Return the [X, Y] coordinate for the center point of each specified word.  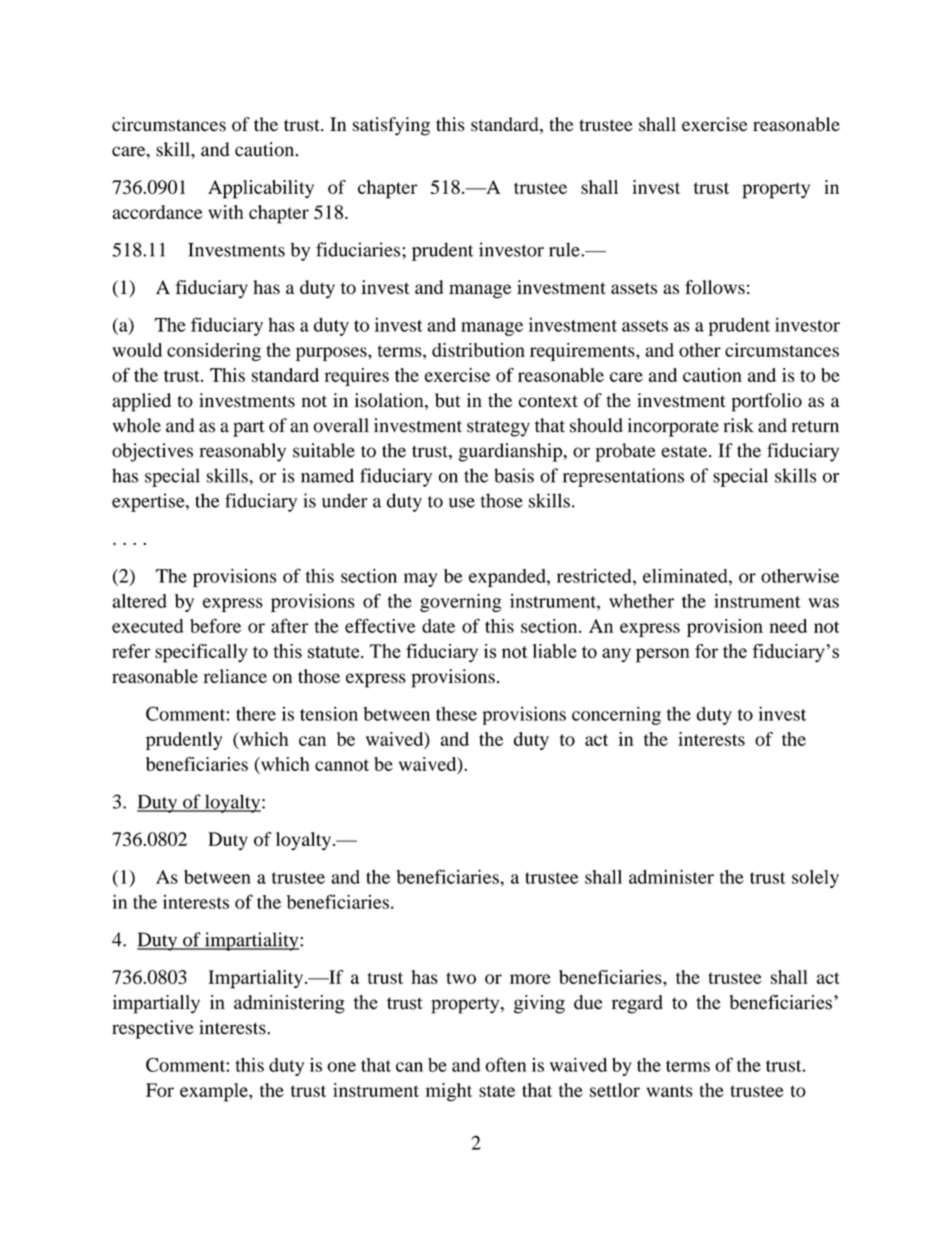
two [461, 978]
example [215, 1092]
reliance [235, 676]
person [662, 655]
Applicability [261, 189]
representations [623, 477]
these [456, 714]
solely [815, 879]
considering [214, 352]
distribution [478, 350]
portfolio [767, 402]
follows [715, 287]
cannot [342, 765]
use [462, 503]
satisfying [391, 126]
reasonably [242, 452]
